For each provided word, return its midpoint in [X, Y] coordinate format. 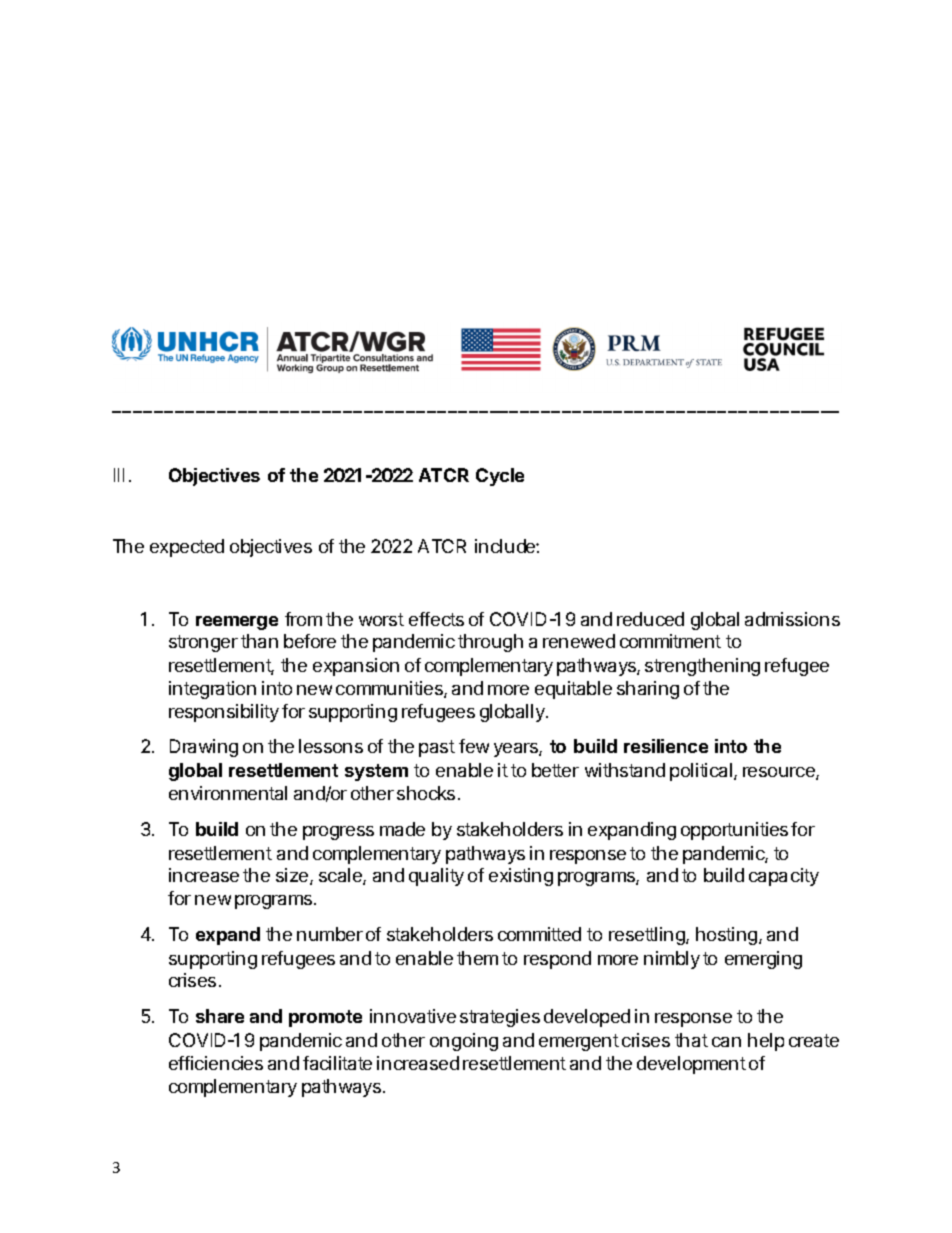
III [119, 475]
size [293, 876]
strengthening [702, 667]
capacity [784, 877]
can [726, 1042]
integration [212, 690]
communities [390, 689]
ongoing [464, 1042]
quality [436, 877]
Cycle [500, 477]
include [506, 546]
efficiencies [216, 1063]
